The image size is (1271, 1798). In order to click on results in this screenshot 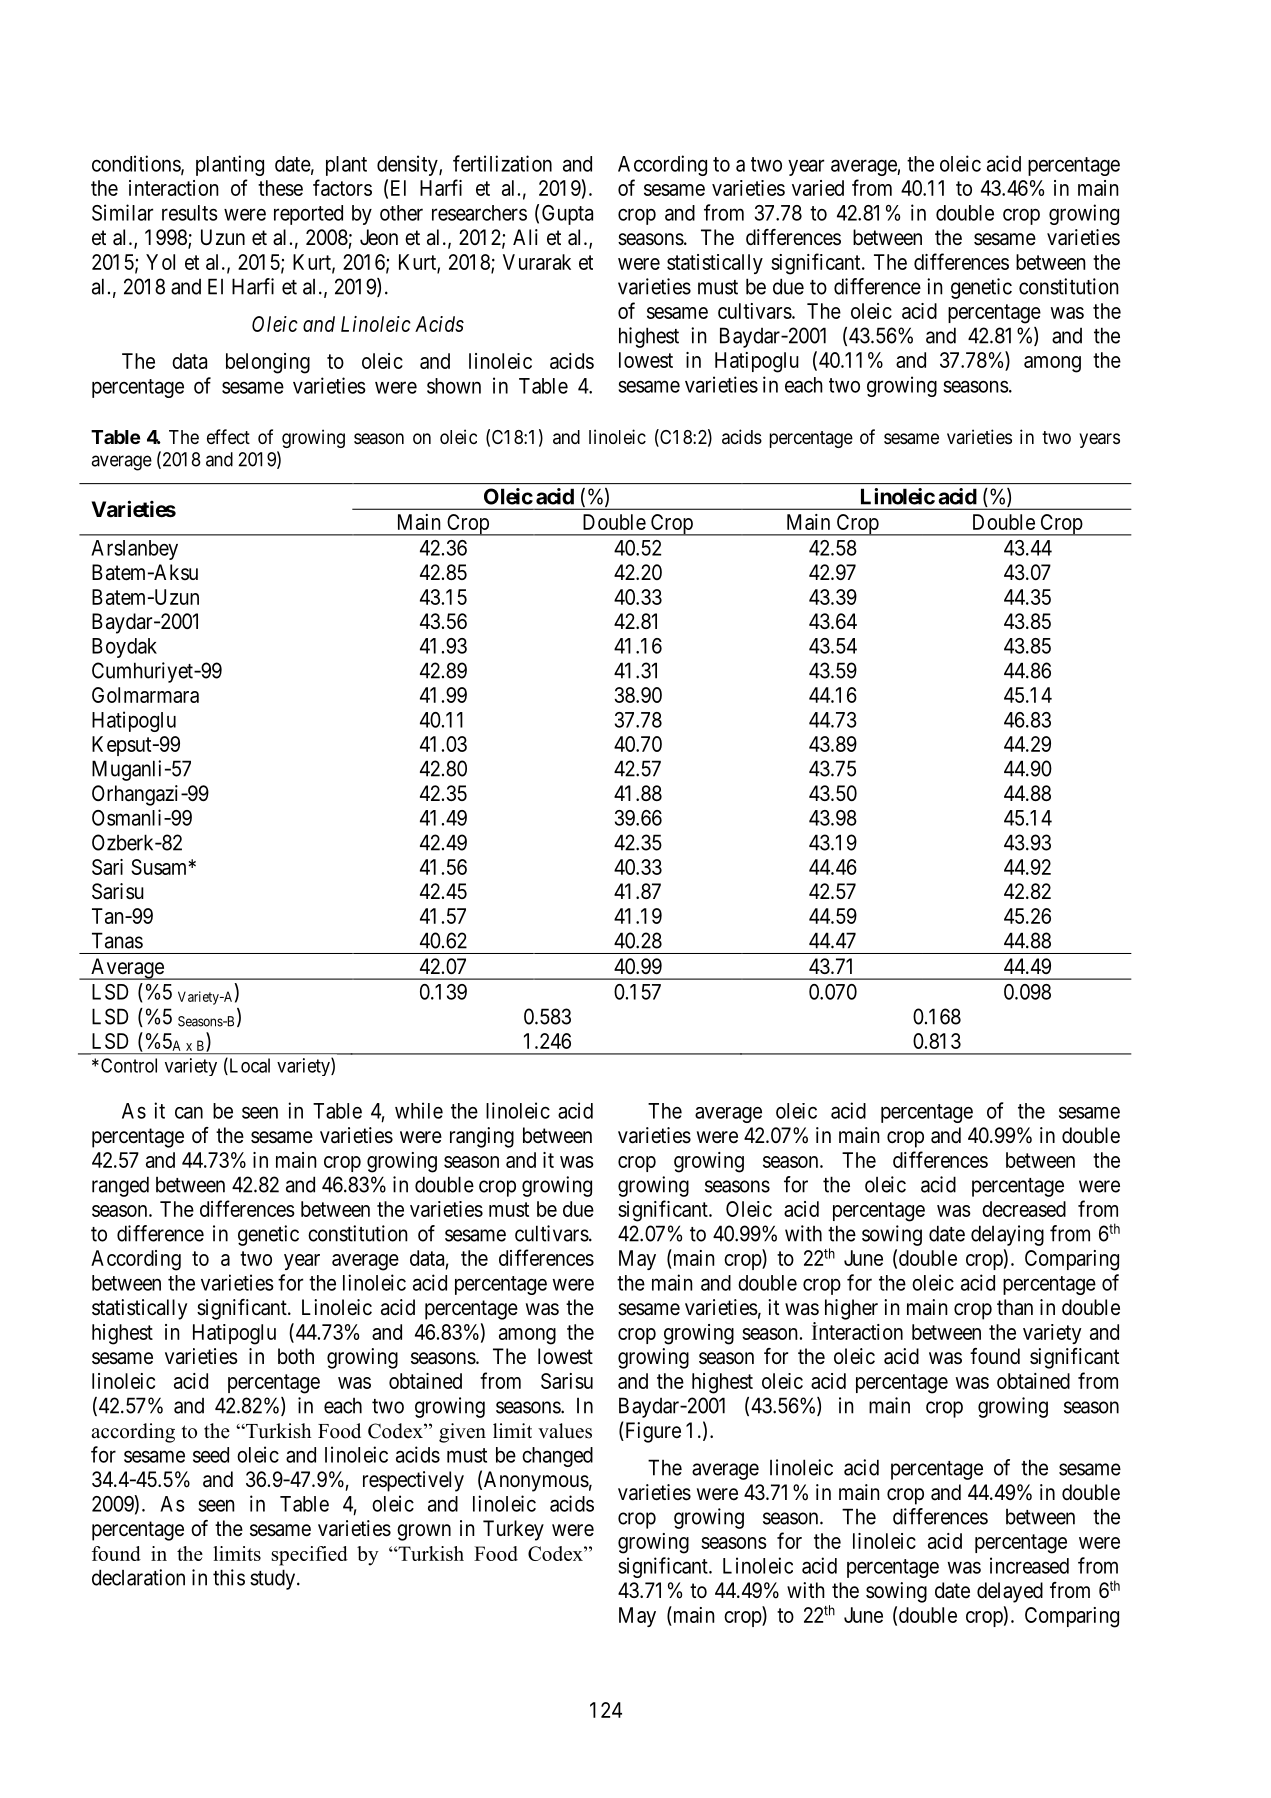, I will do `click(190, 213)`.
